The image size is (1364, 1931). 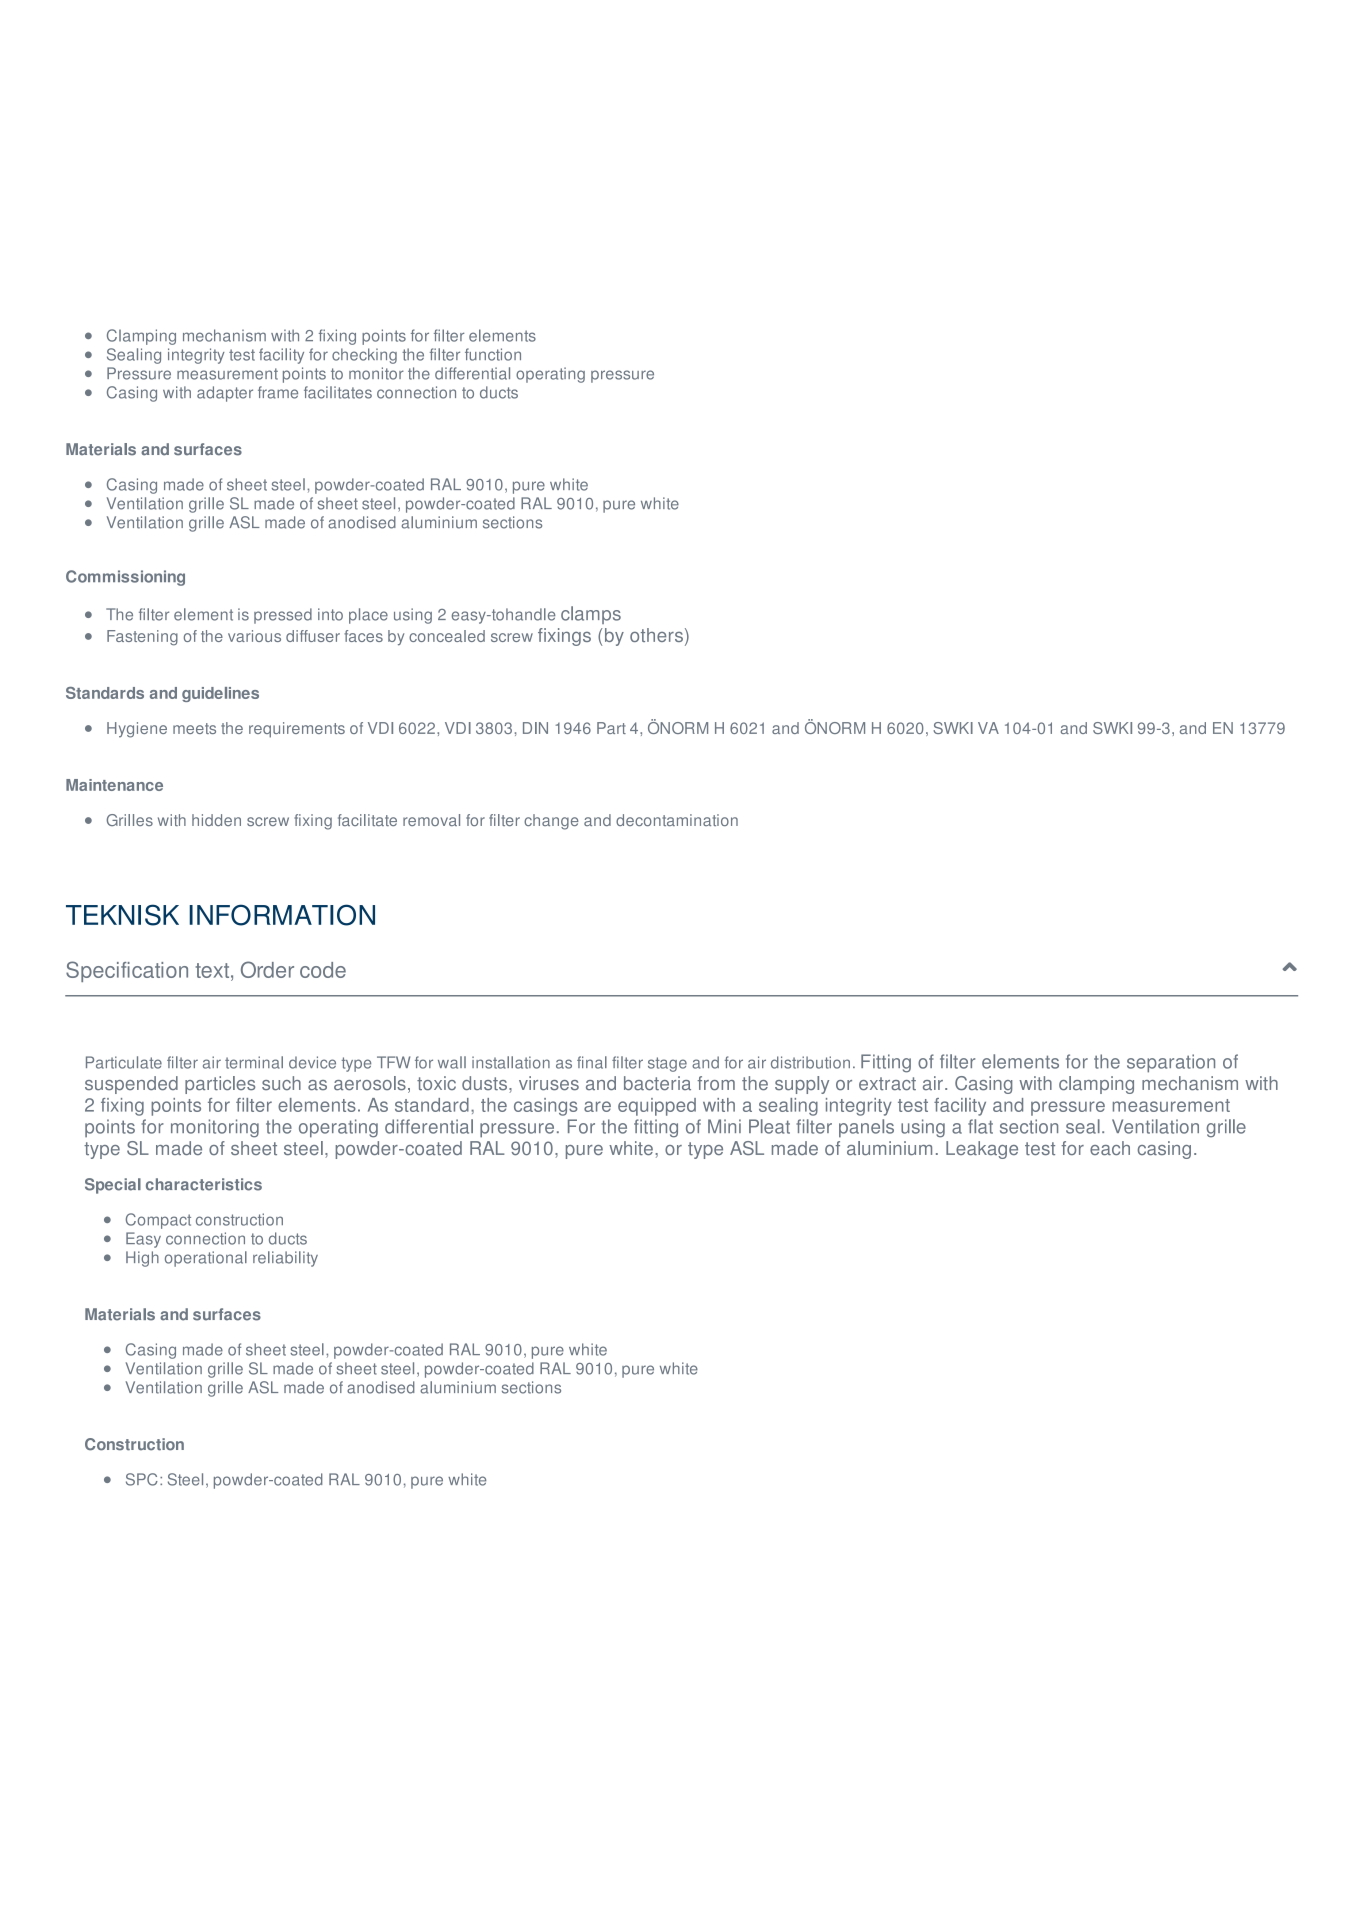 I want to click on Leakage, so click(x=982, y=1150).
